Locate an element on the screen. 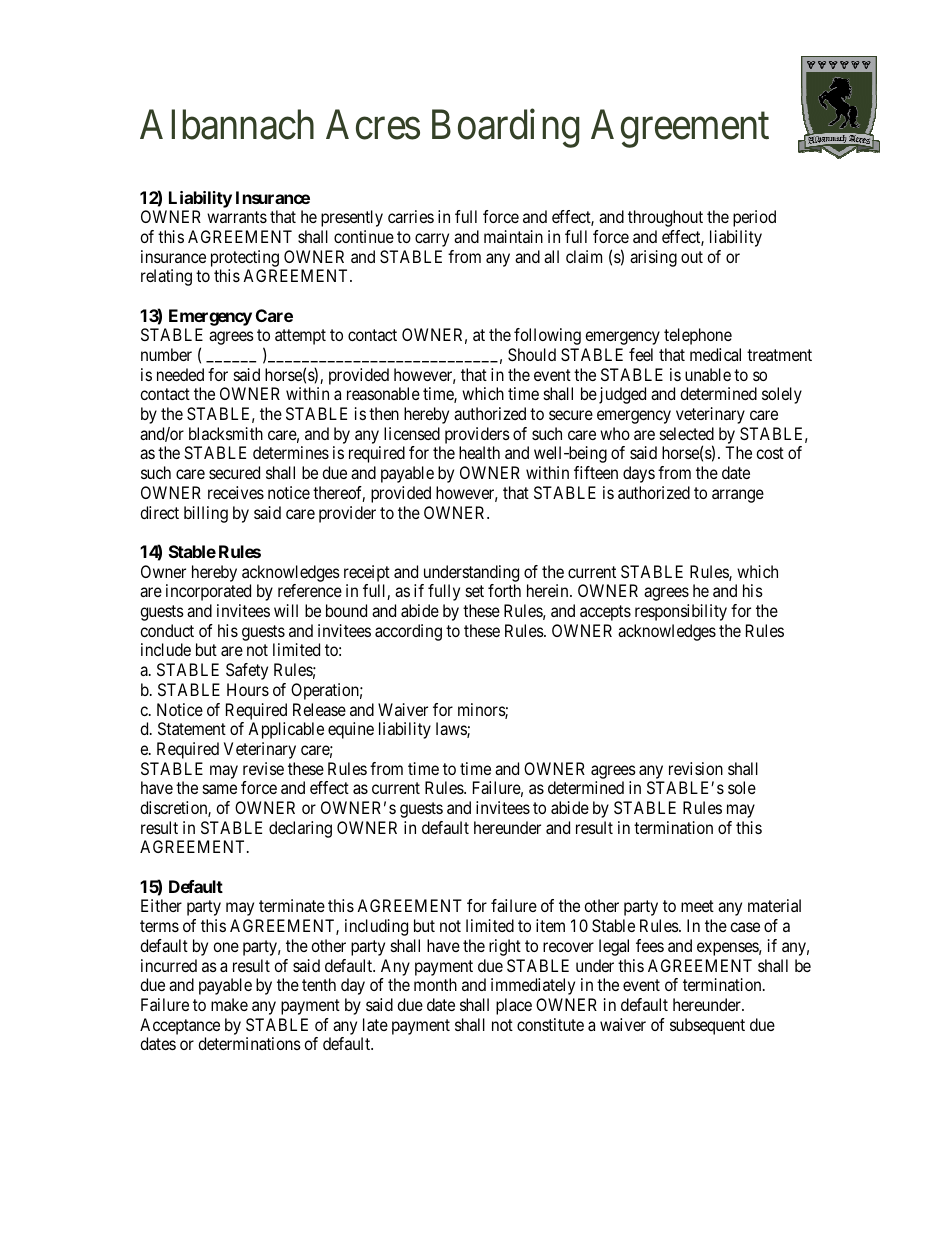 The image size is (952, 1233). responsibility is located at coordinates (681, 612).
